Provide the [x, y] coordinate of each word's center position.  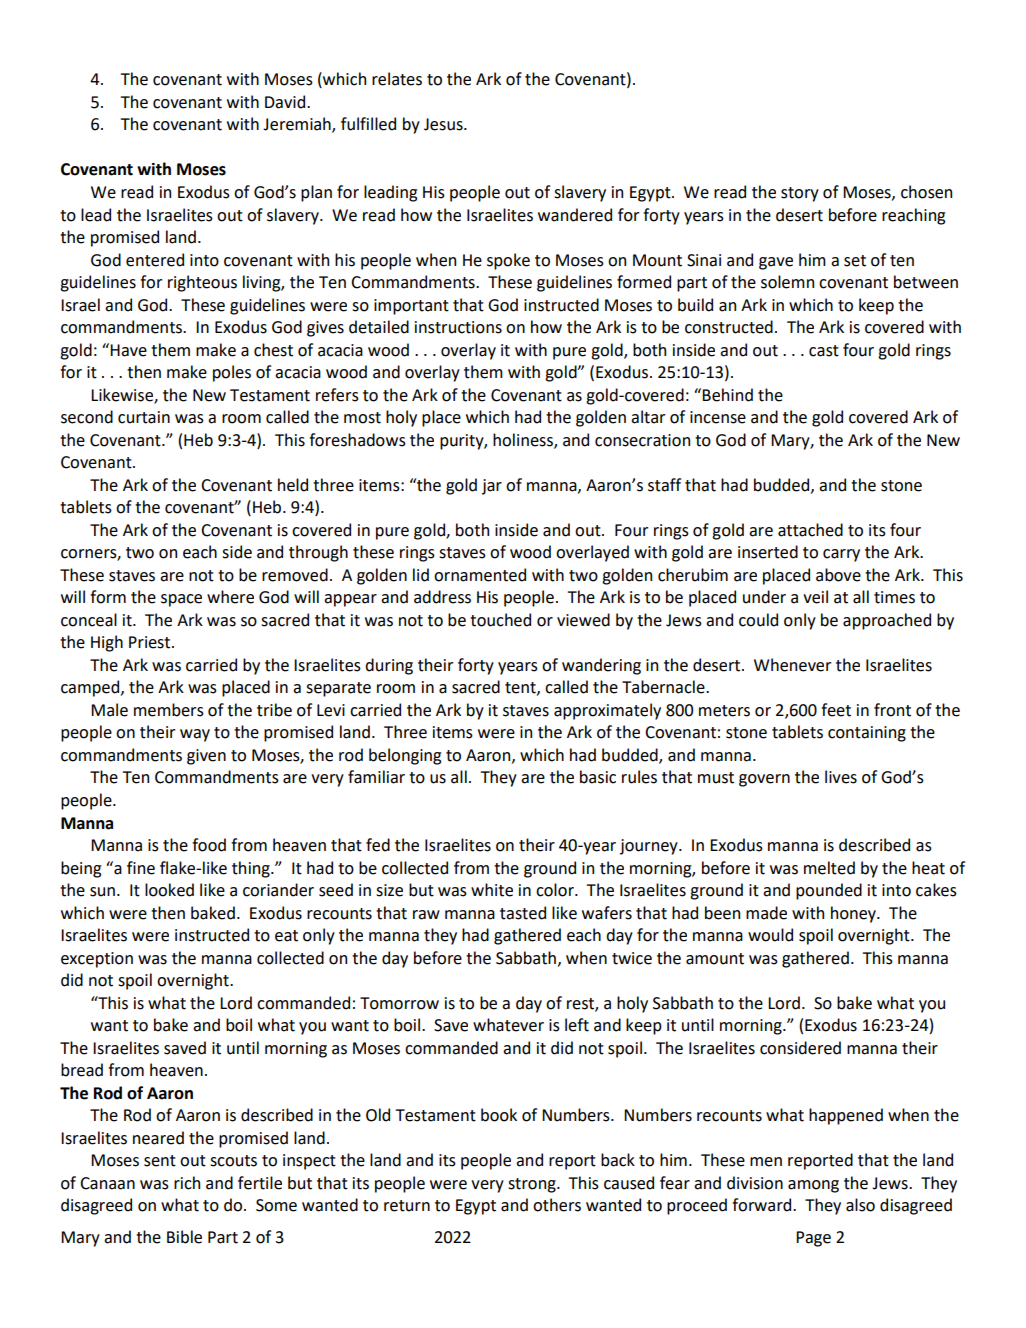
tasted [523, 913]
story [800, 194]
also [860, 1205]
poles [232, 373]
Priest [151, 642]
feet [836, 710]
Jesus [444, 124]
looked [169, 890]
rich [187, 1183]
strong [533, 1185]
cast [824, 351]
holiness [524, 440]
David [286, 102]
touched [500, 620]
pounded [829, 891]
